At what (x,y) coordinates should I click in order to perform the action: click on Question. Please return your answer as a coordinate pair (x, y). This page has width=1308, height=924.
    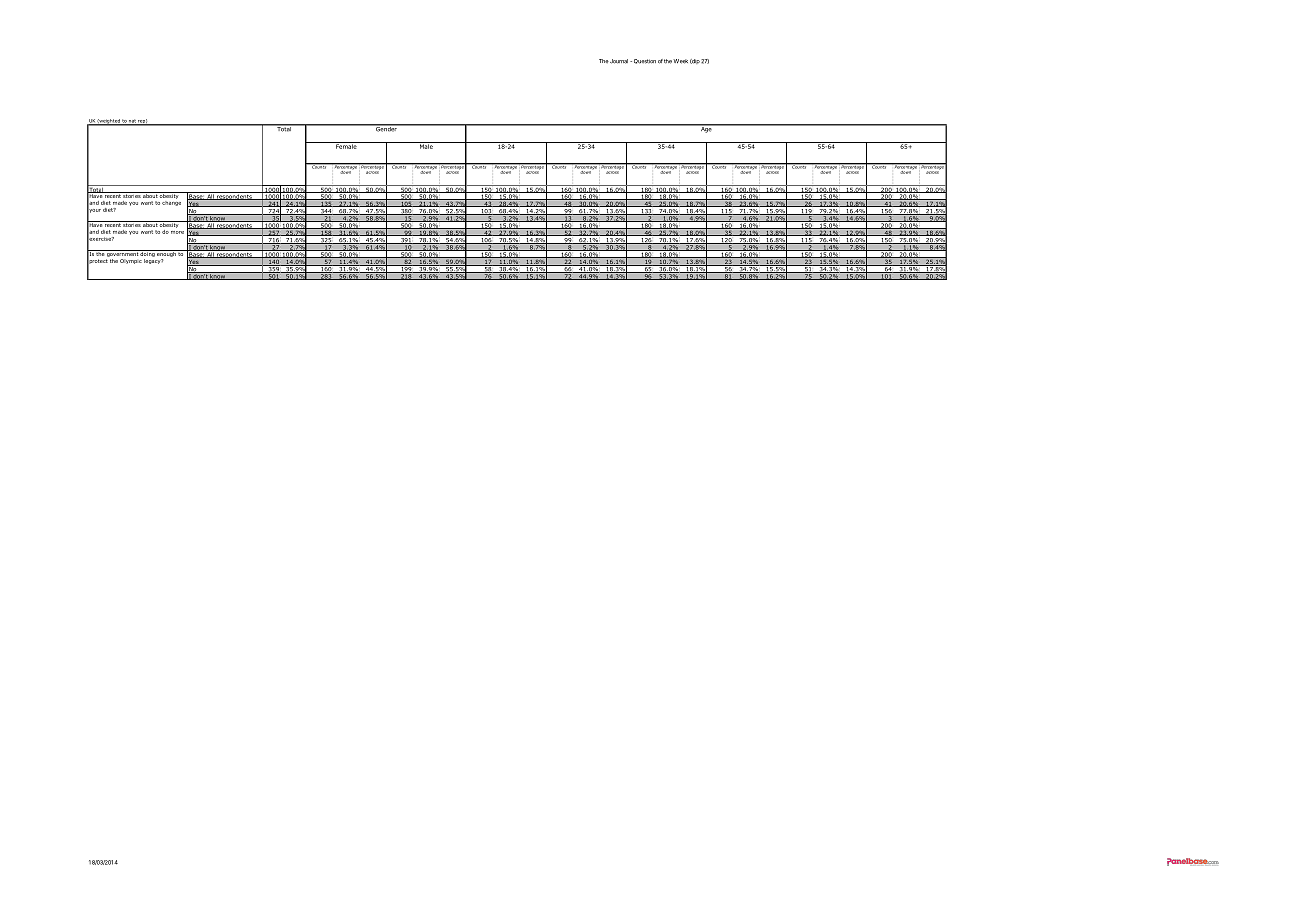
    Looking at the image, I should click on (643, 61).
